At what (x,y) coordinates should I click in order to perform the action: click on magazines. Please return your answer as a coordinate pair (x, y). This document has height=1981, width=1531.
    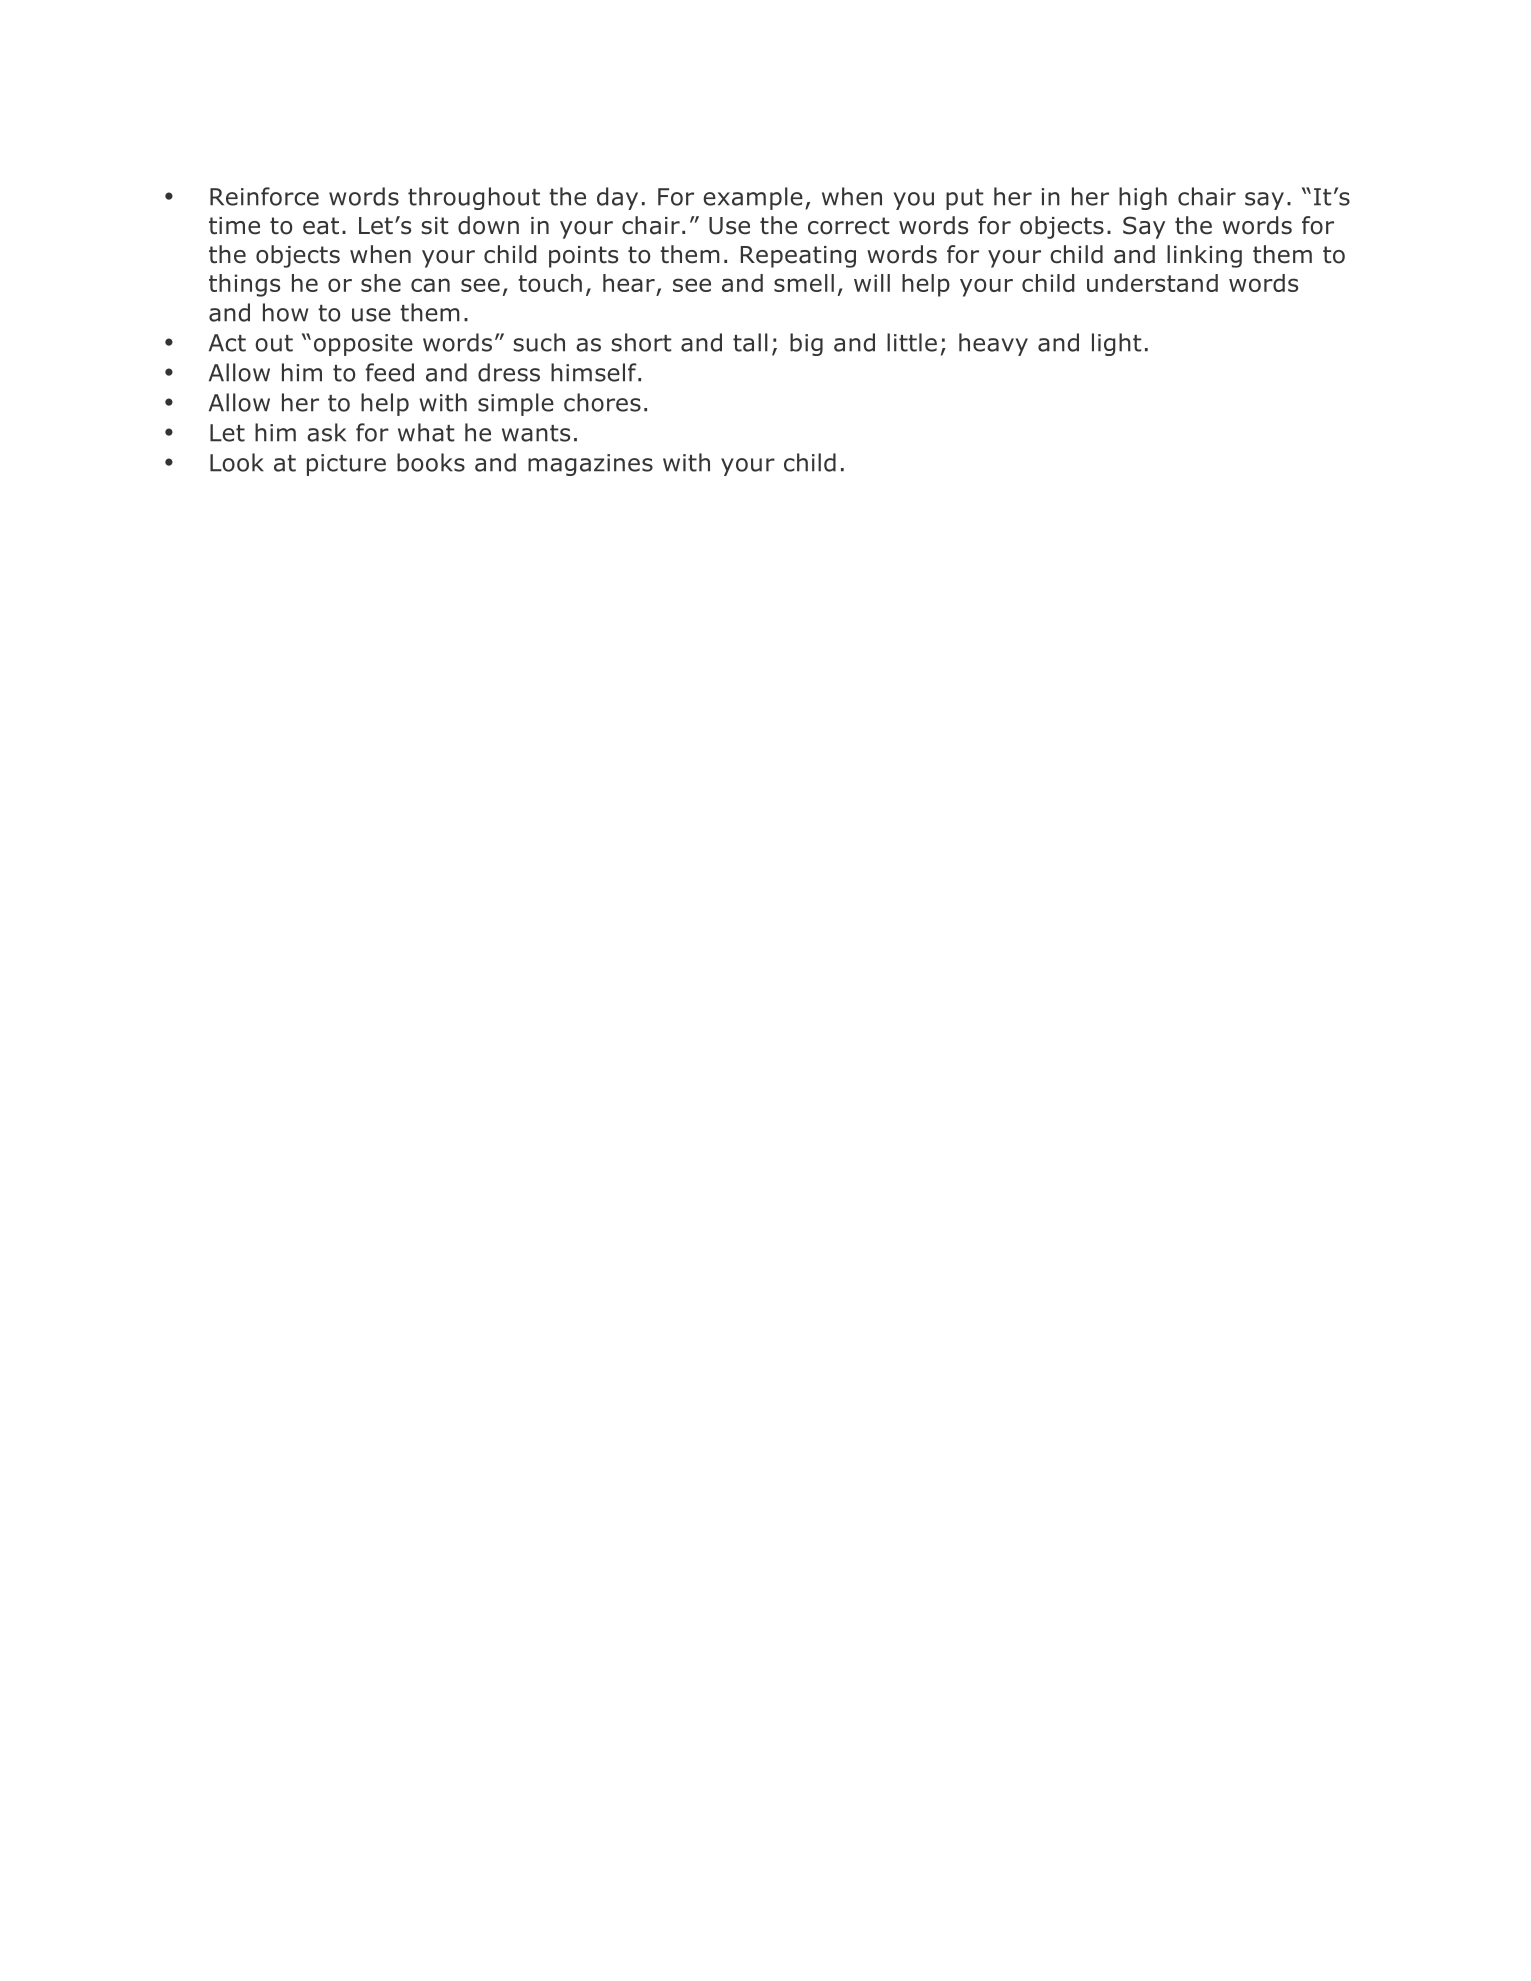
    Looking at the image, I should click on (590, 465).
